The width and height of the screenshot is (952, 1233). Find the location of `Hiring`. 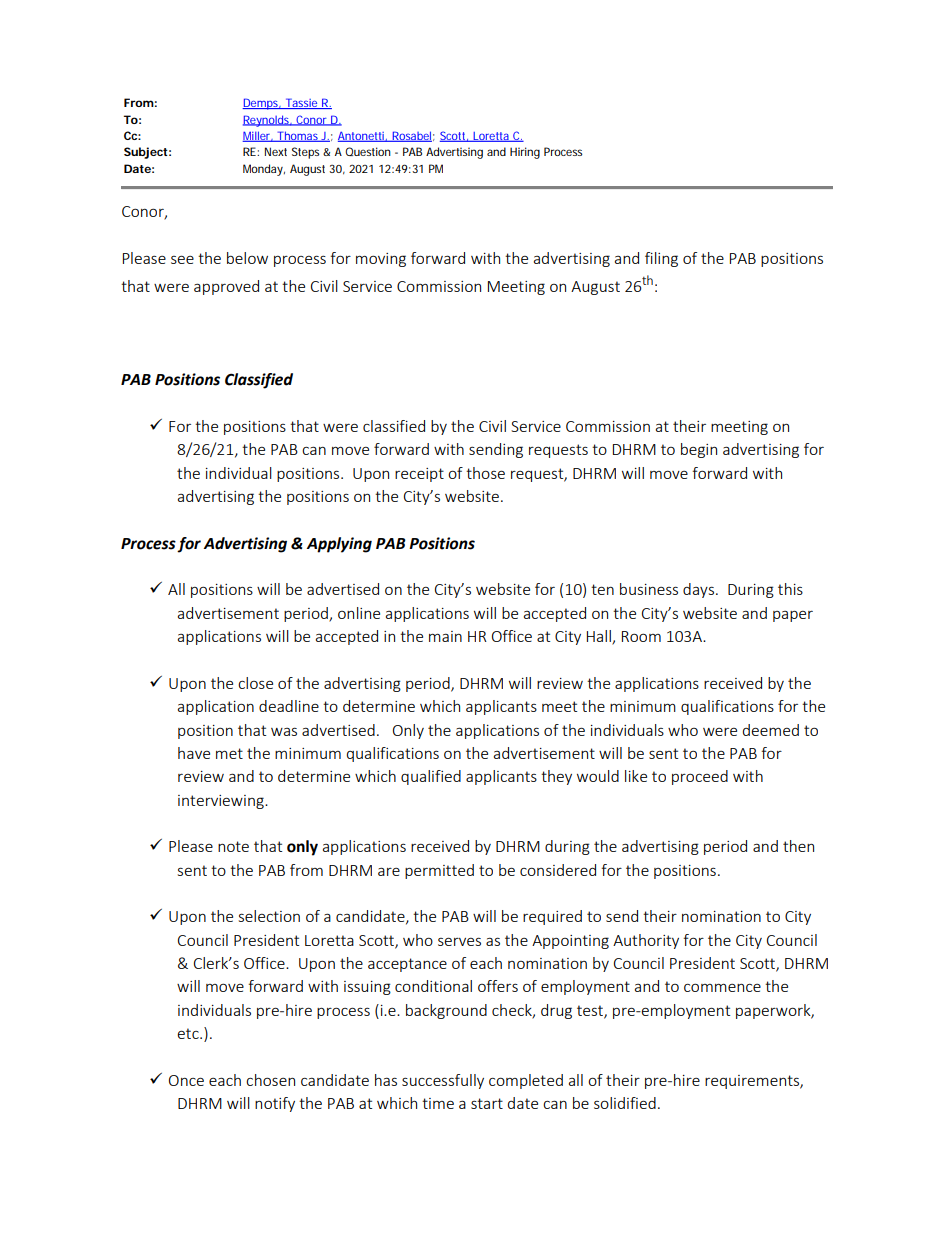

Hiring is located at coordinates (525, 153).
